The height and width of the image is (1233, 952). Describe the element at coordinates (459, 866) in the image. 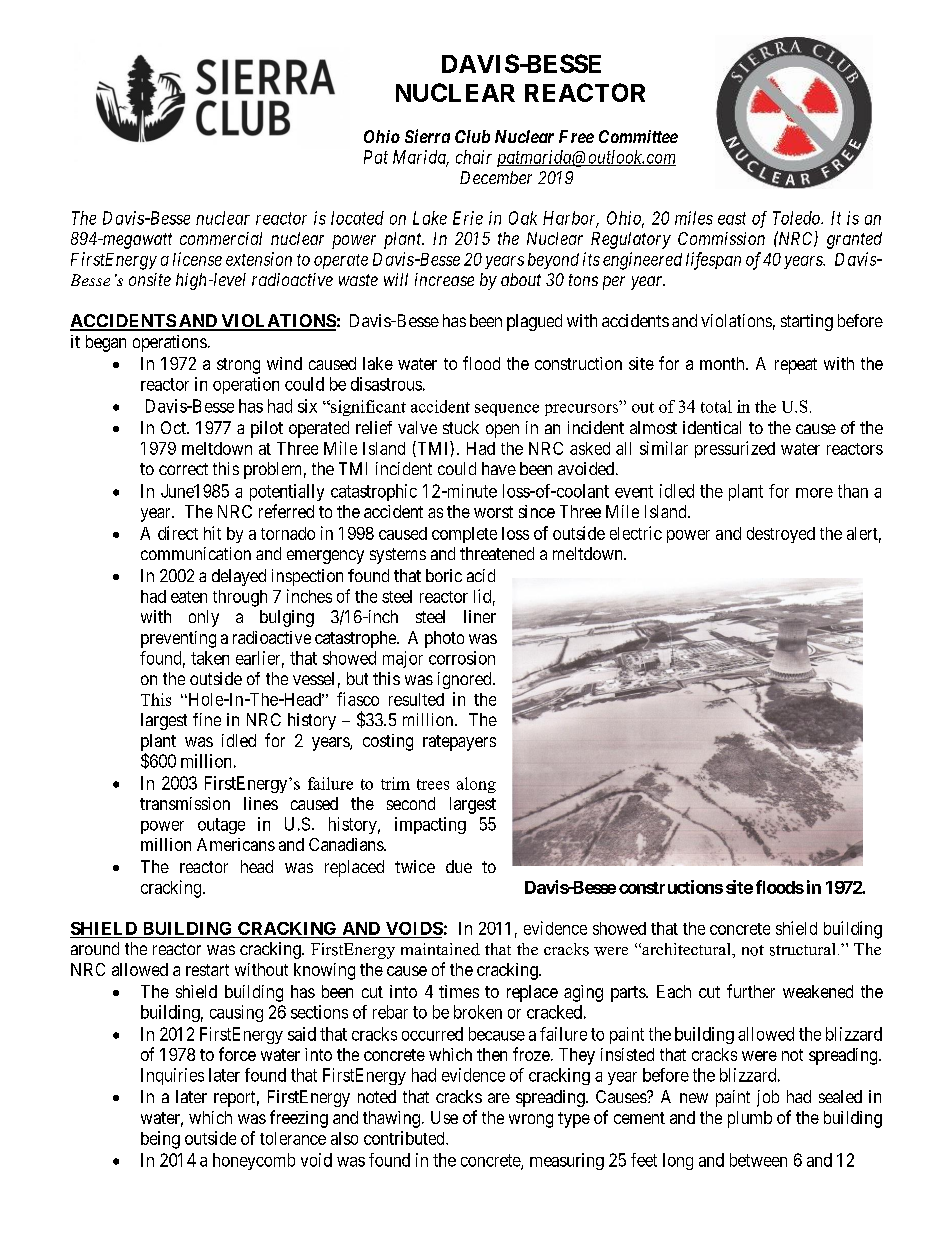

I see `due` at that location.
